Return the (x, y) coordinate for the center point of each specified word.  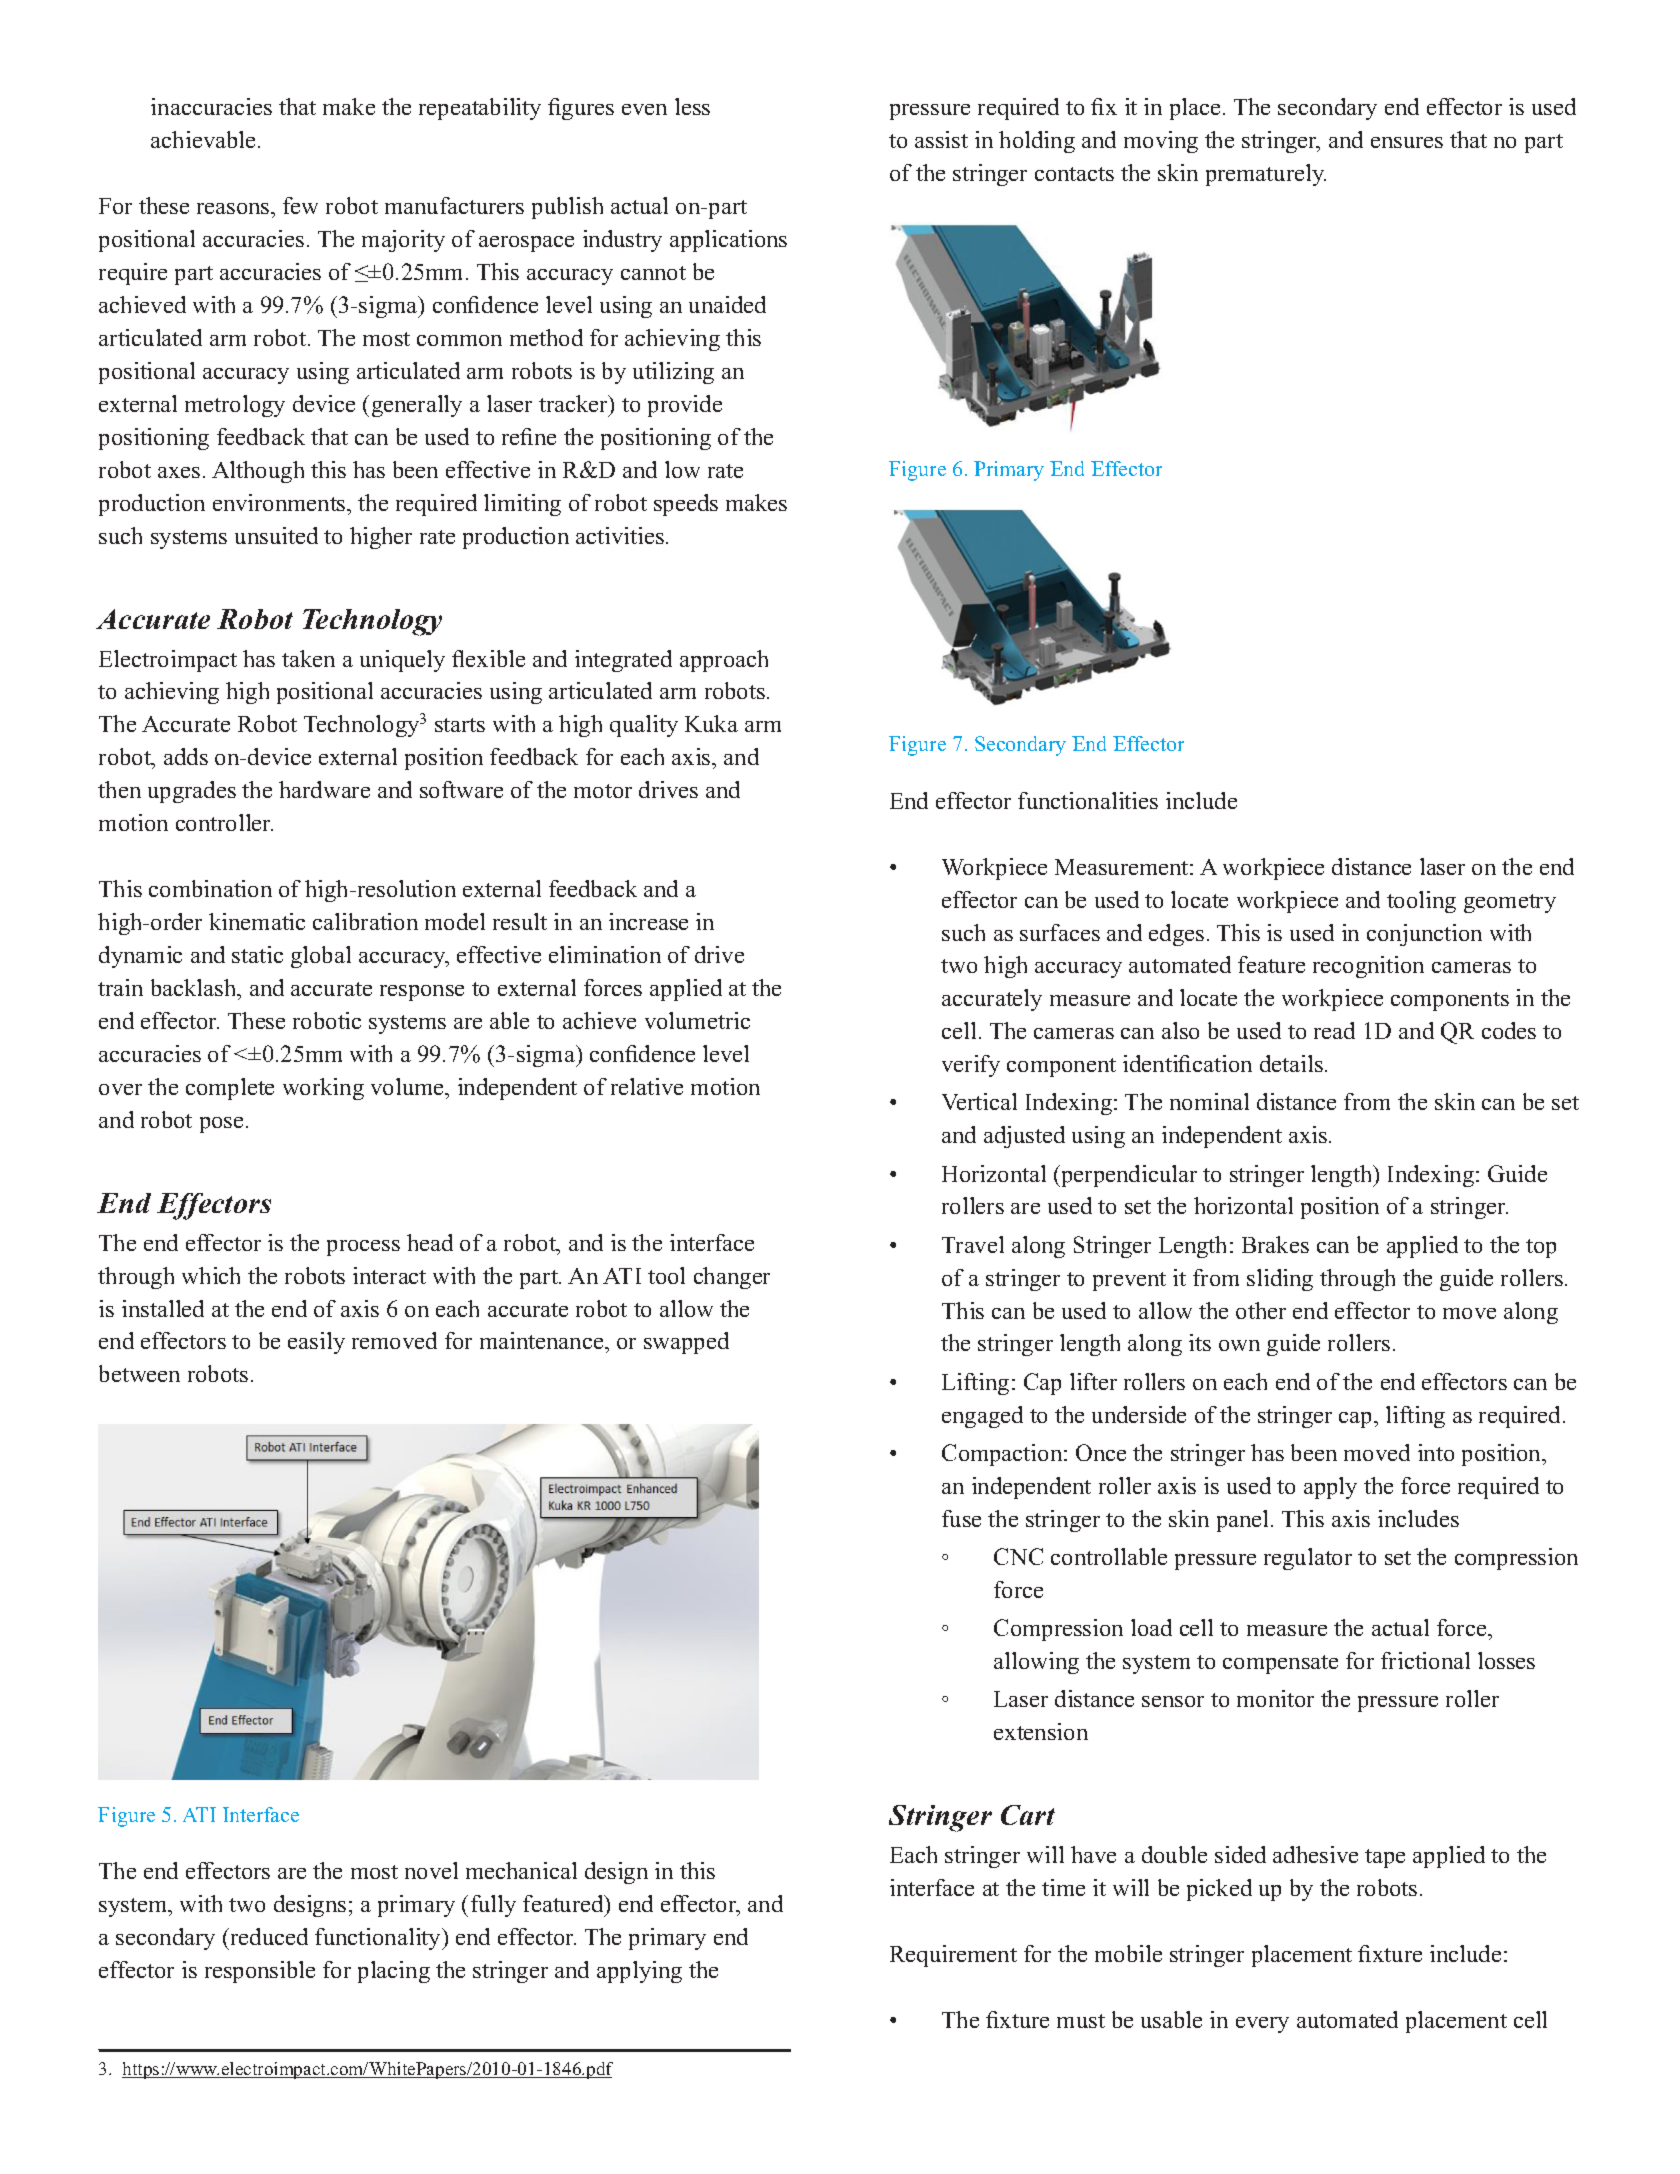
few (300, 205)
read (1334, 1030)
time (1063, 1887)
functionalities (1088, 800)
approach (724, 661)
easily (316, 1343)
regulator (1308, 1559)
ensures (1407, 142)
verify (971, 1066)
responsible (260, 1972)
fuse (961, 1518)
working (323, 1089)
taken (308, 658)
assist (941, 139)
